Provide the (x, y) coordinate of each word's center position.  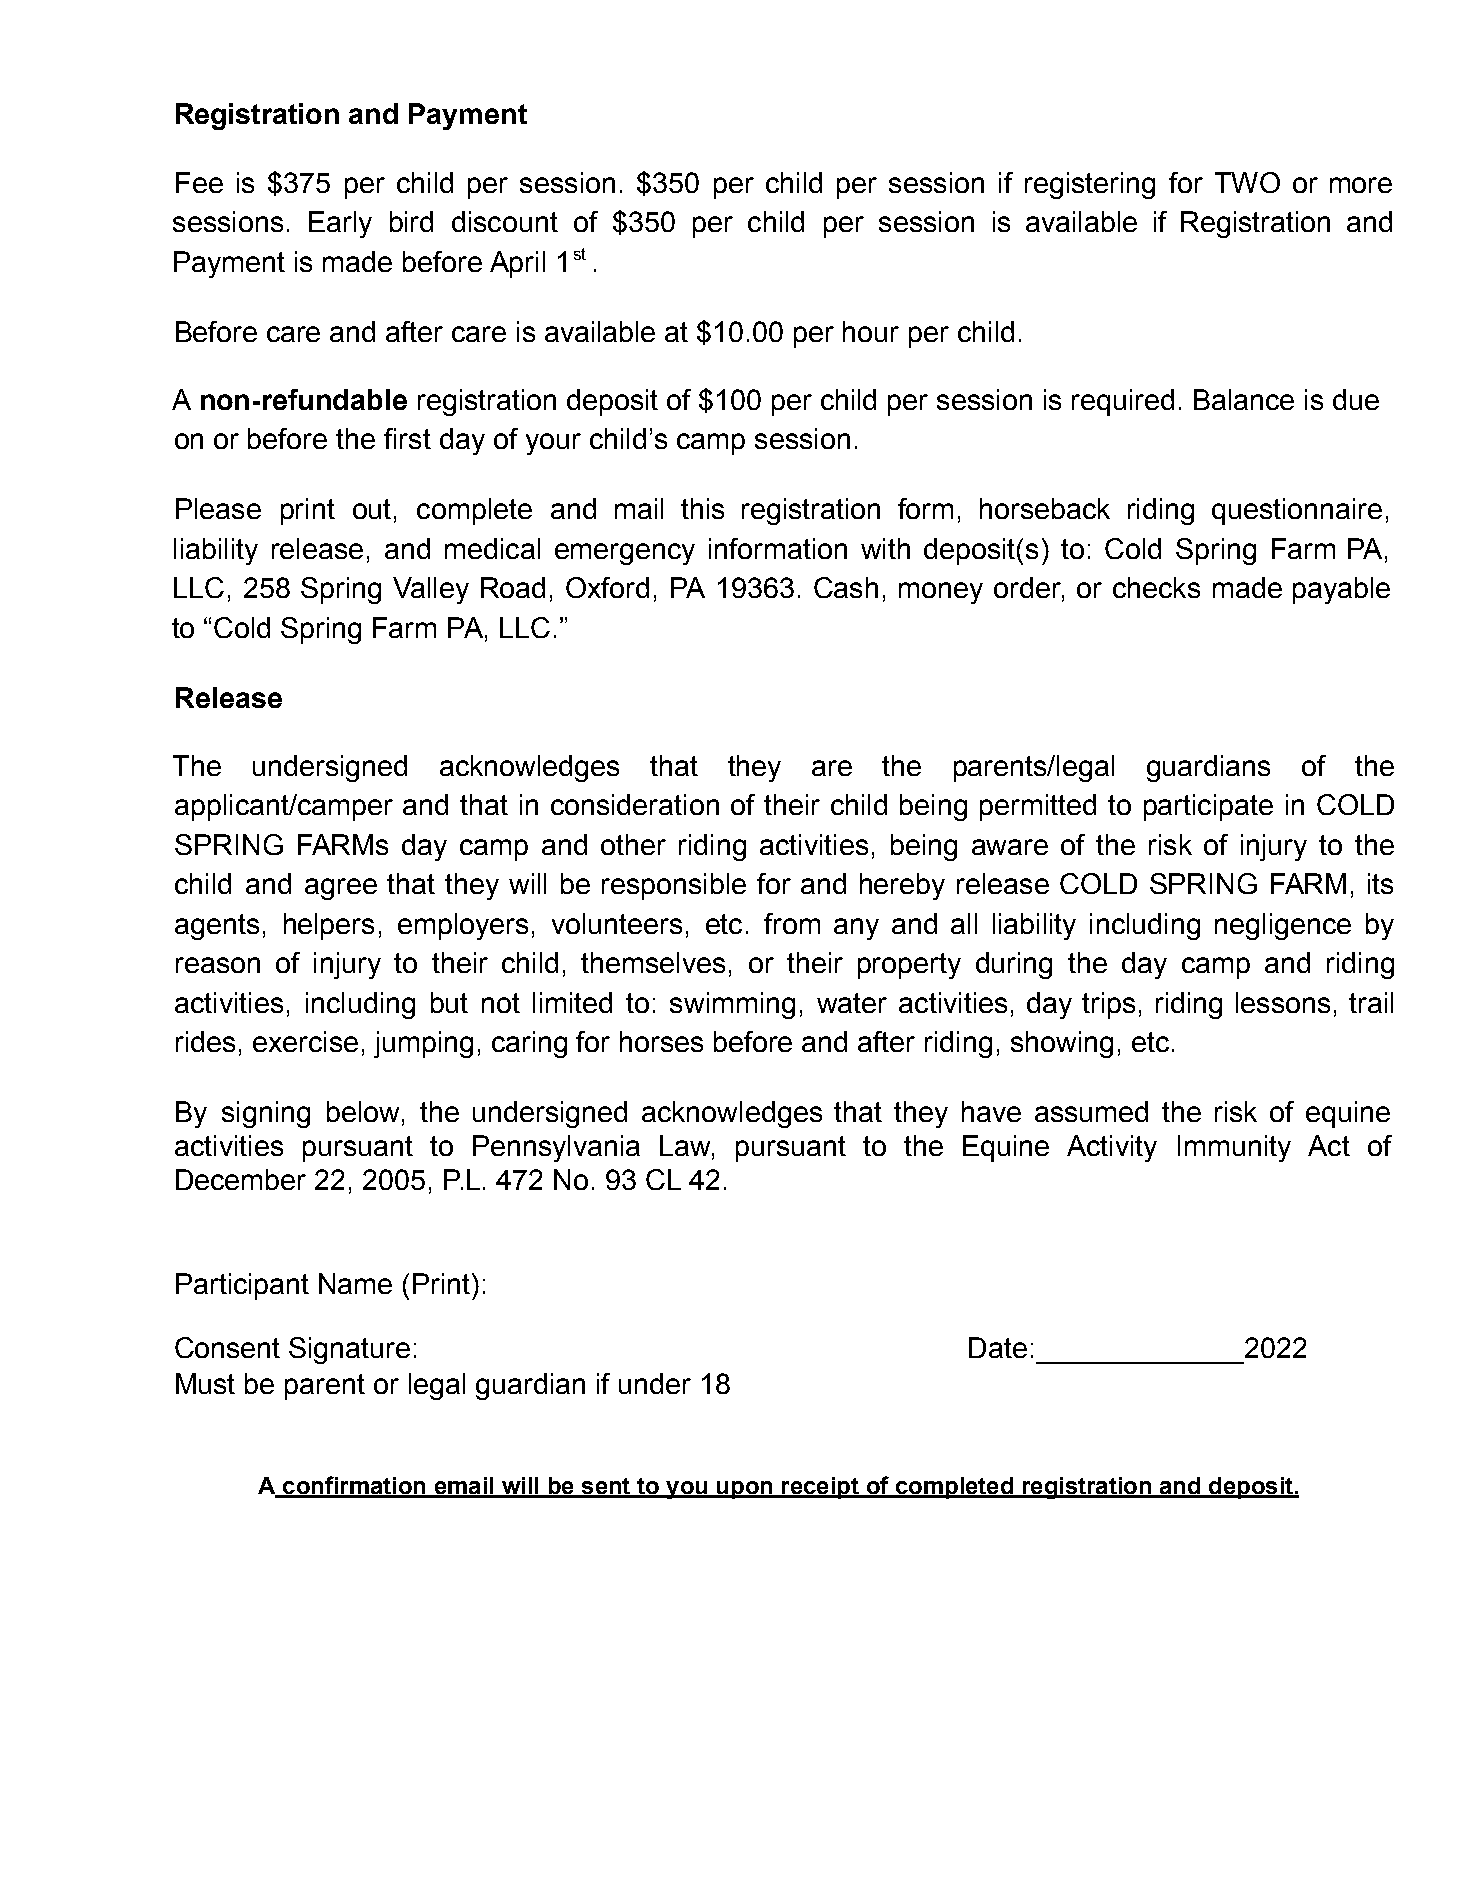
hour (871, 331)
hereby (902, 886)
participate (1208, 807)
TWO (1247, 182)
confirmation (354, 1486)
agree (341, 889)
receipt (820, 1488)
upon (745, 1490)
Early (340, 224)
